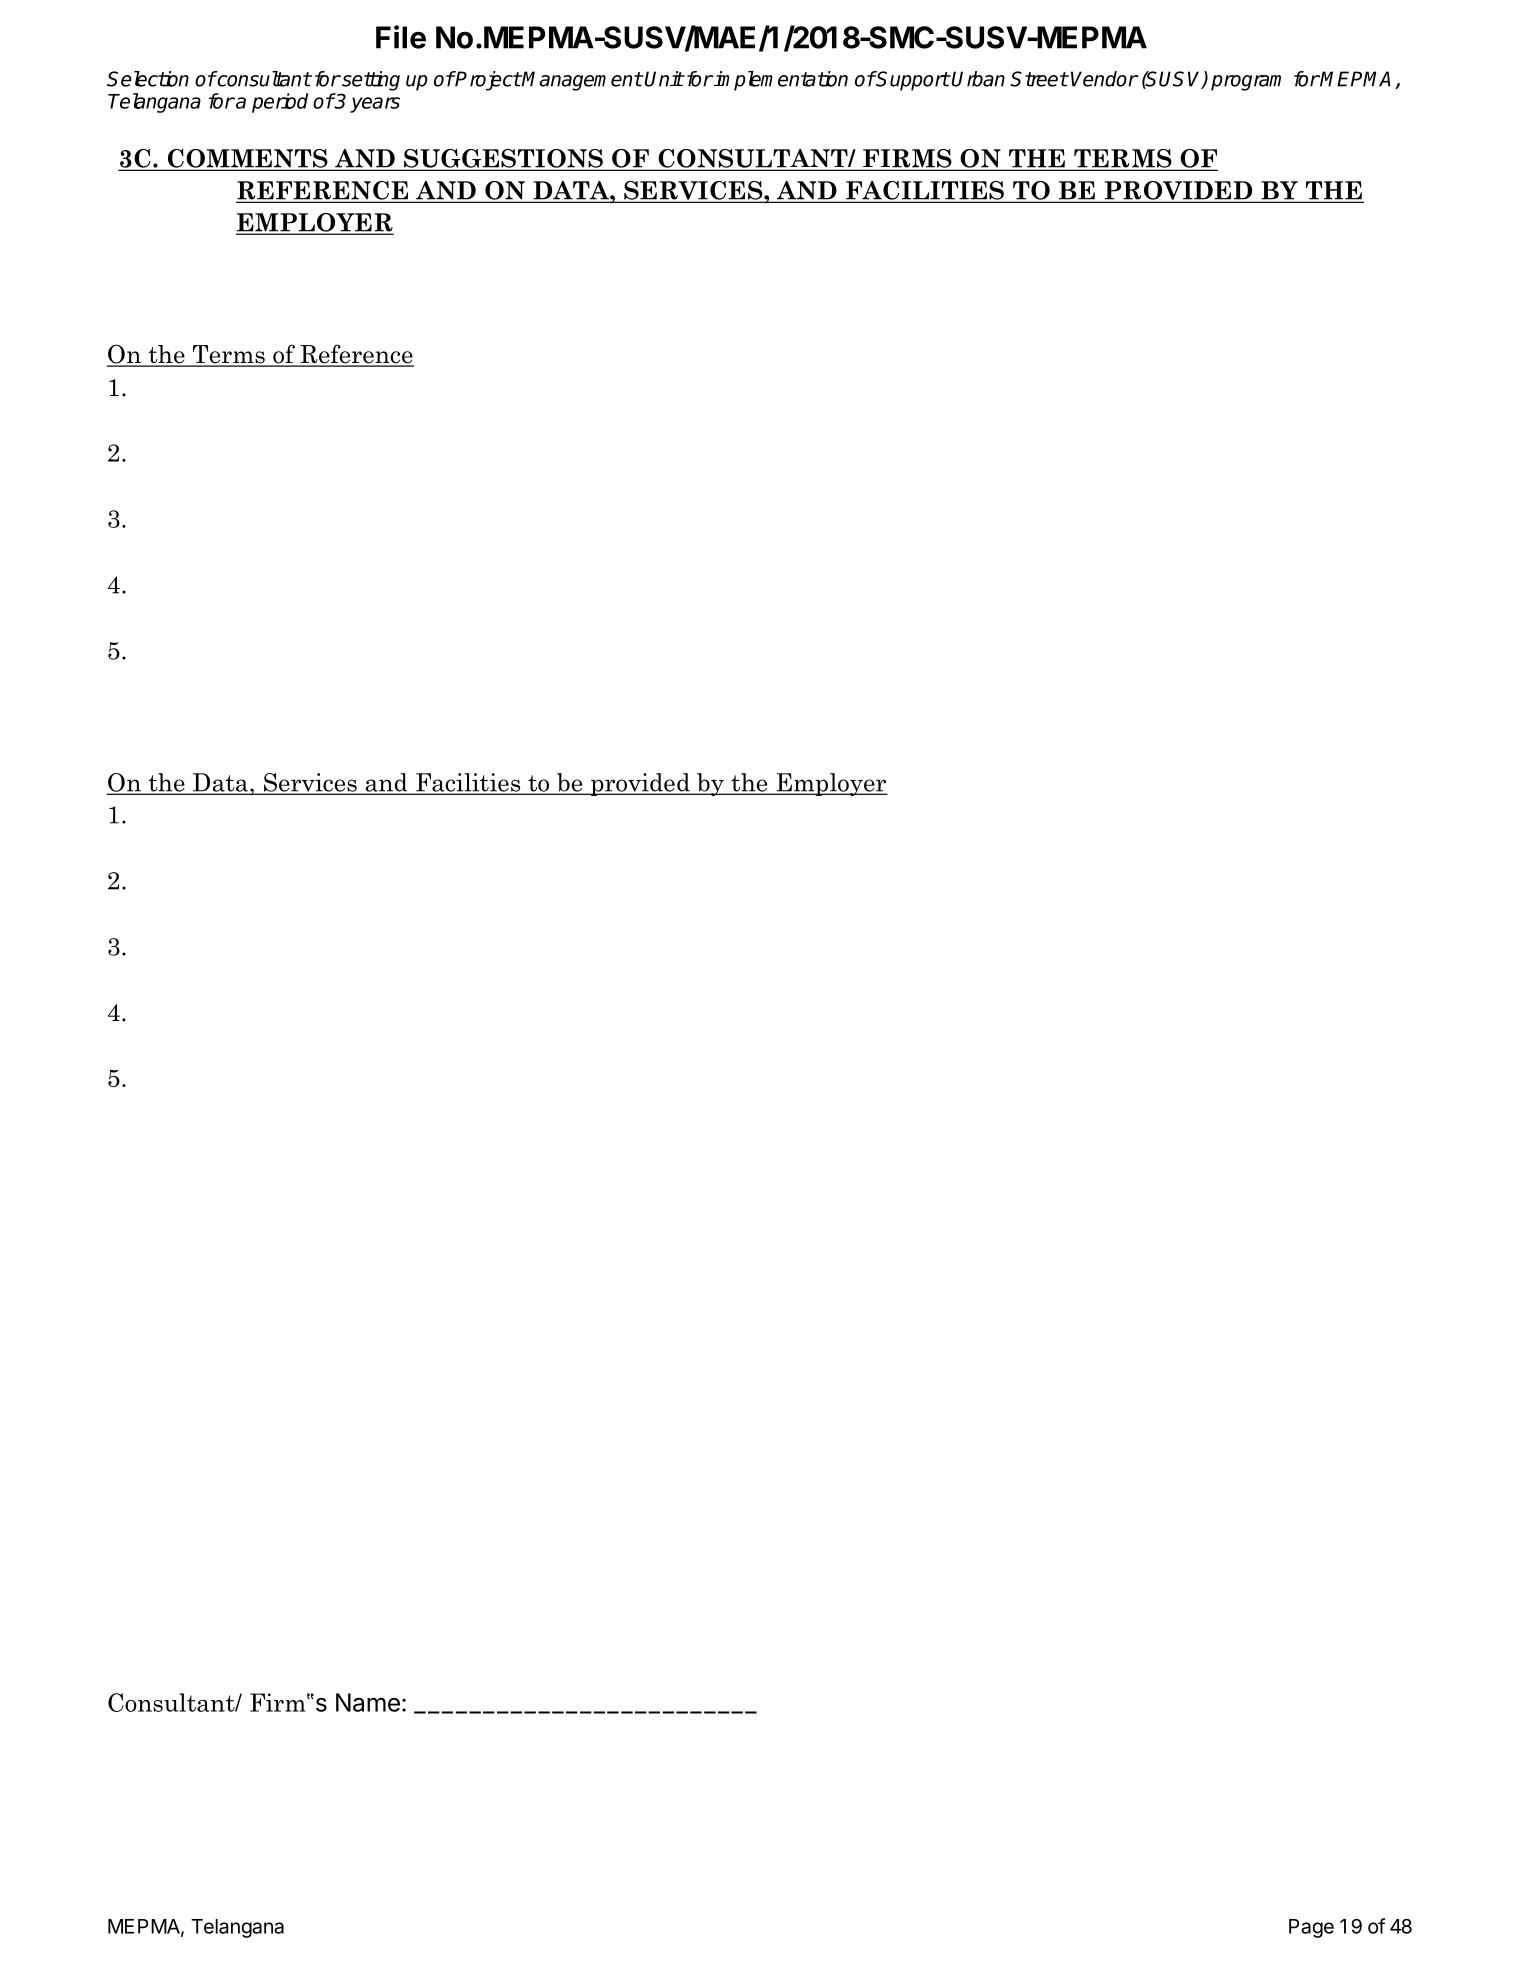 The height and width of the document is (1969, 1521). I want to click on COMMENTS, so click(248, 159).
